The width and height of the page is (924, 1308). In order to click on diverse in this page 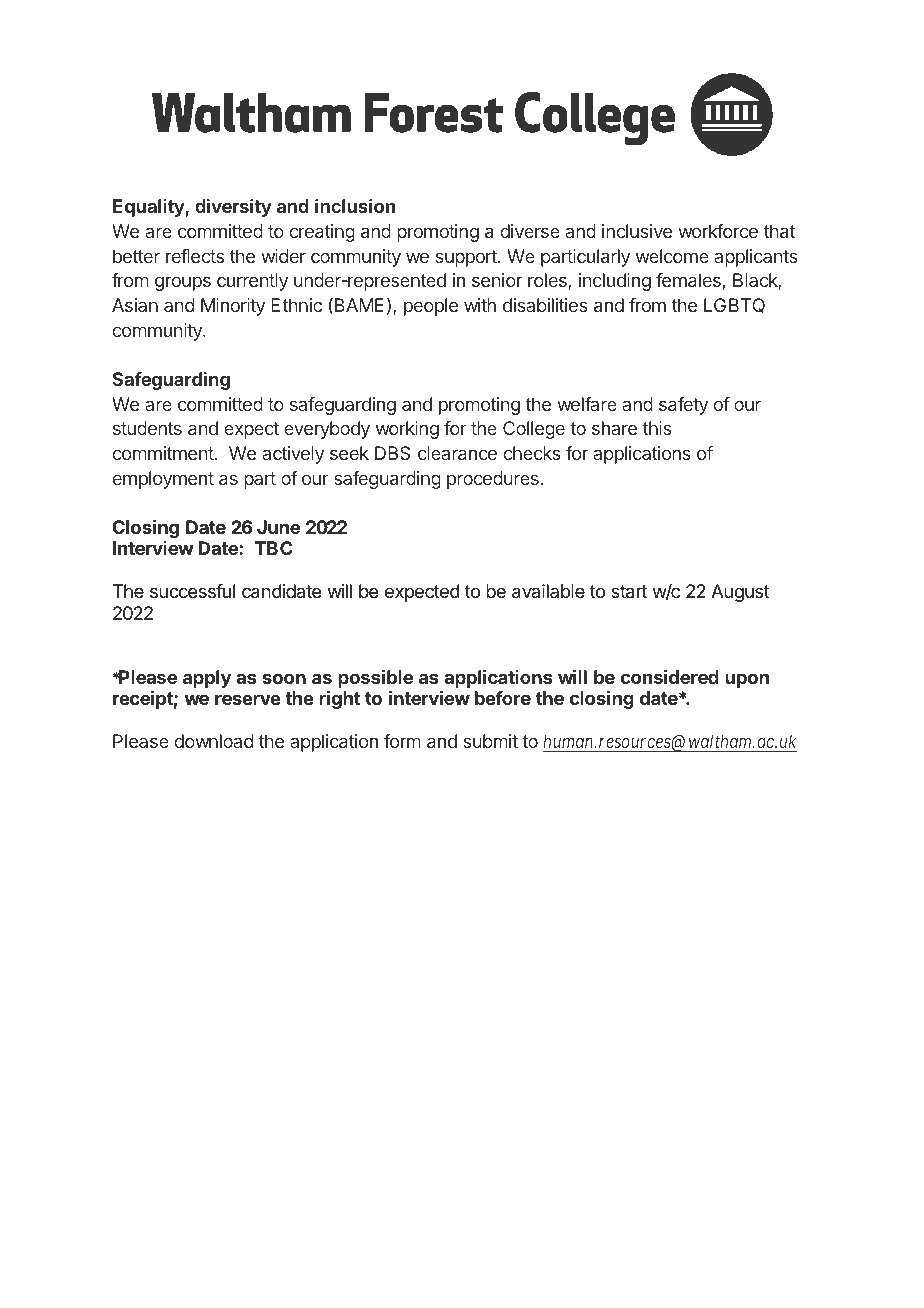, I will do `click(530, 231)`.
